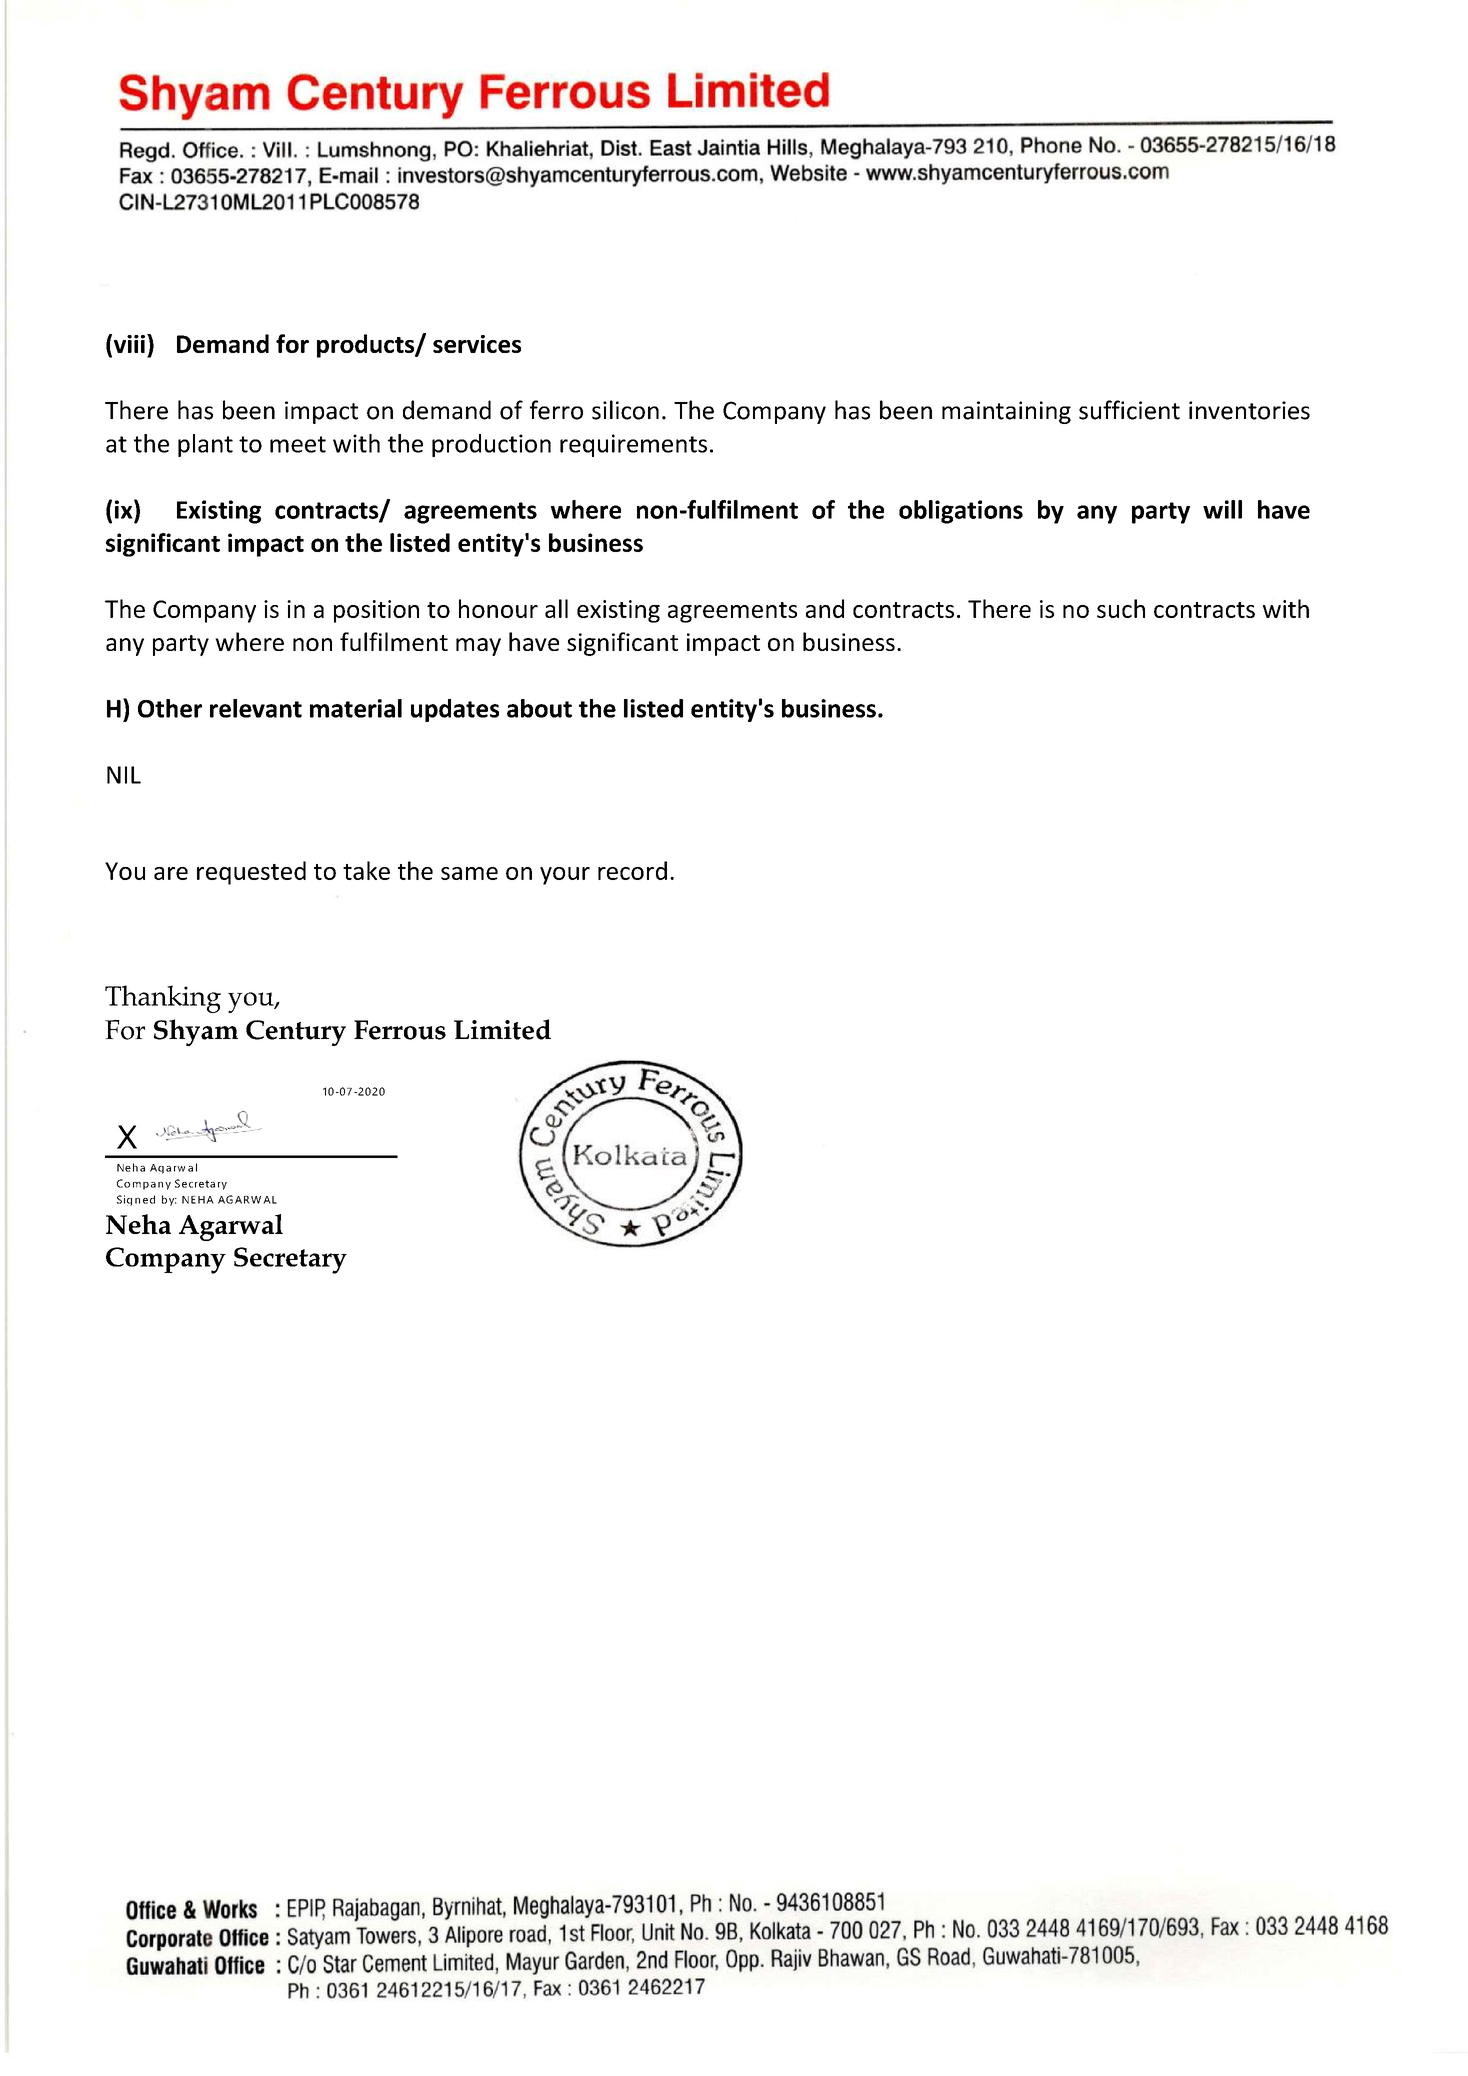 This page has width=1468, height=2076. Describe the element at coordinates (376, 611) in the page. I see `position` at that location.
